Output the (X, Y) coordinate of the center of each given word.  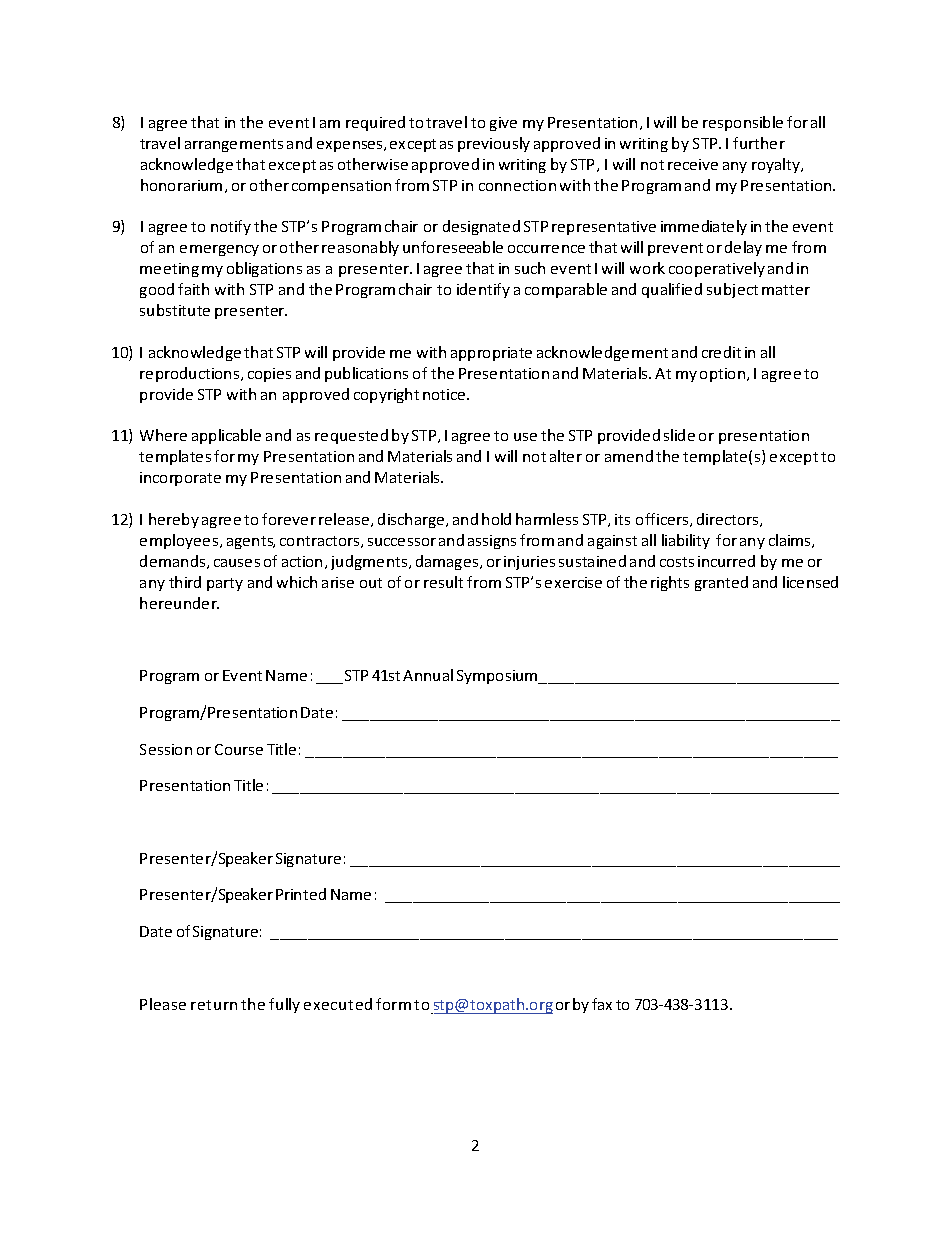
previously (494, 144)
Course (239, 749)
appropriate (491, 354)
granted (721, 583)
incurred (726, 561)
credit (721, 352)
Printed (301, 894)
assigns (492, 542)
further (759, 143)
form (393, 1004)
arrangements (234, 145)
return (214, 1005)
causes (237, 563)
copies (269, 375)
